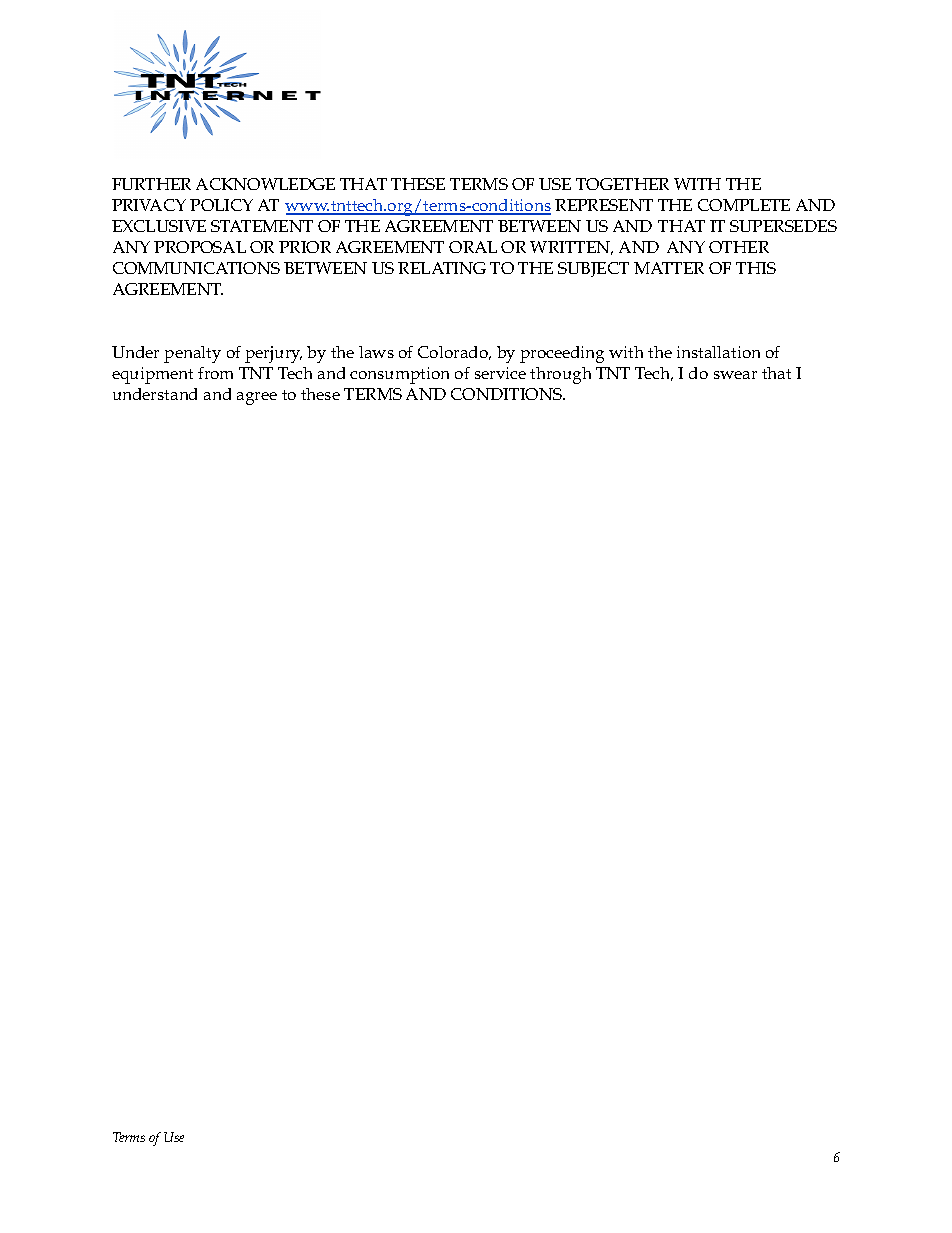  What do you see at coordinates (622, 184) in the document?
I see `TOGETHER` at bounding box center [622, 184].
